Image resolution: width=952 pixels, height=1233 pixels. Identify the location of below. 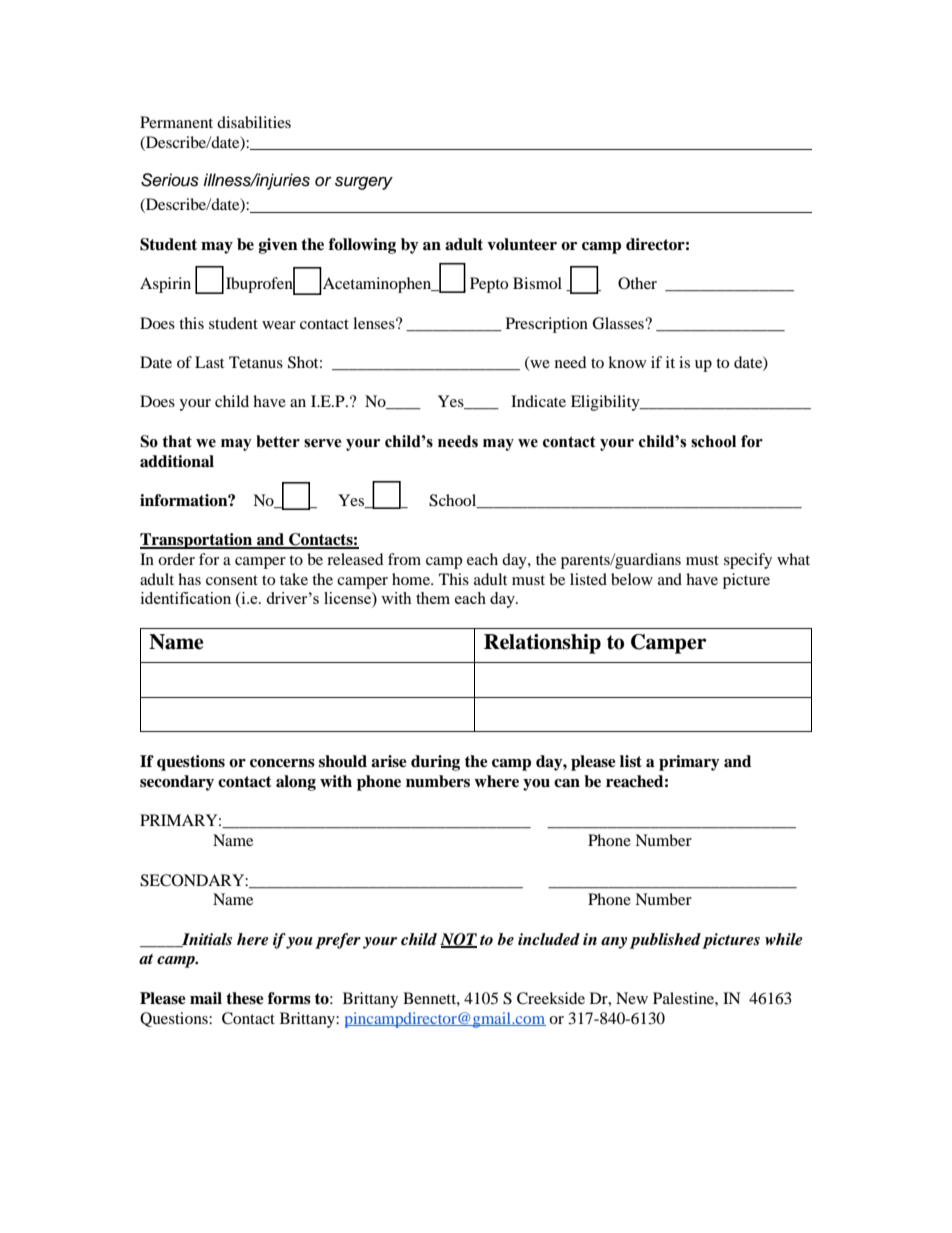
(632, 579).
